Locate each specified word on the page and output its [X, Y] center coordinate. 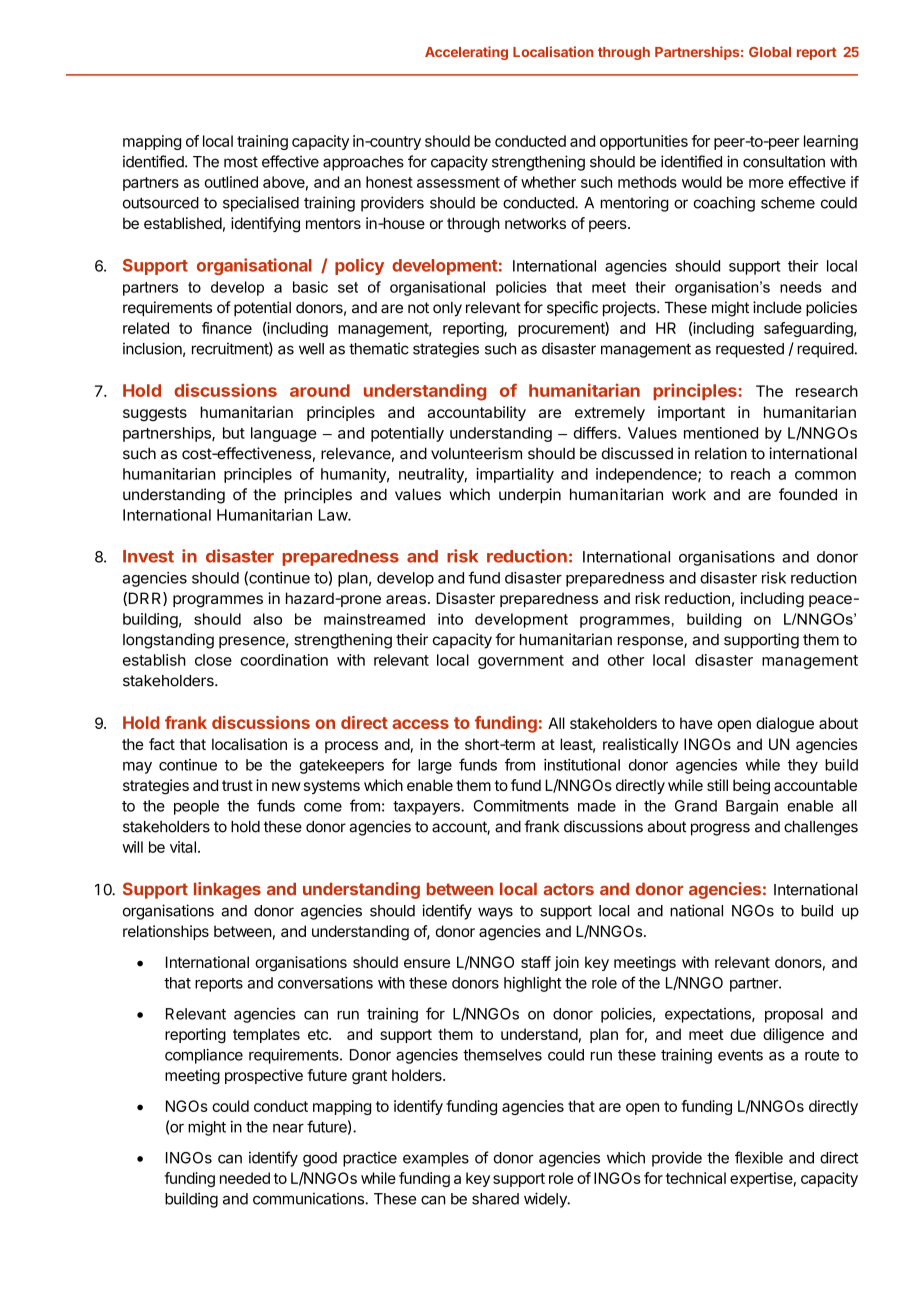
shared [495, 1199]
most [241, 162]
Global [770, 52]
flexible [759, 1157]
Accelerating [466, 53]
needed [245, 1178]
